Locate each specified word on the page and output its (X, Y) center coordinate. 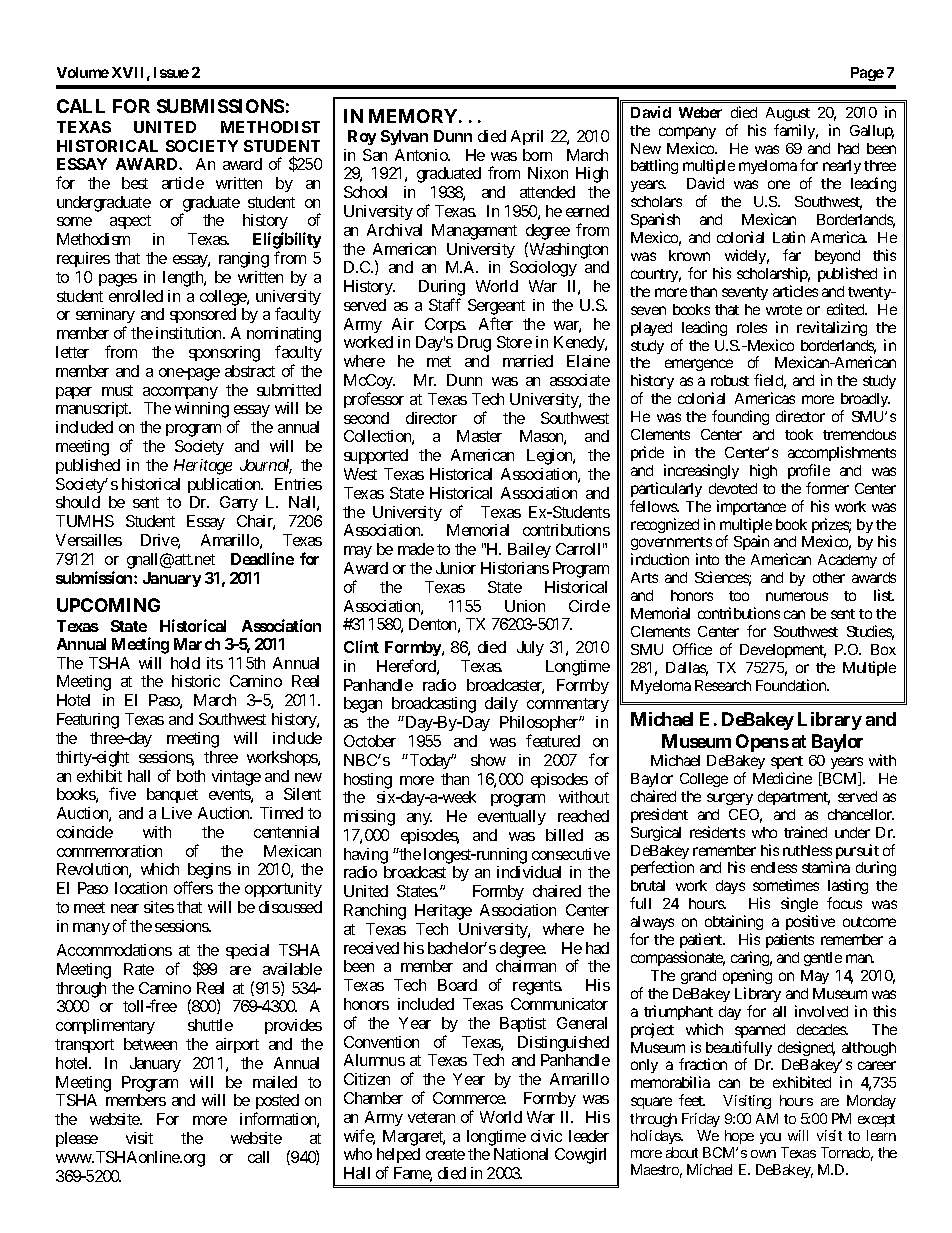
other (829, 577)
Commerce (469, 1098)
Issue (171, 72)
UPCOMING (108, 605)
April (527, 137)
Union (525, 606)
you (770, 1138)
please (77, 1139)
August (788, 114)
